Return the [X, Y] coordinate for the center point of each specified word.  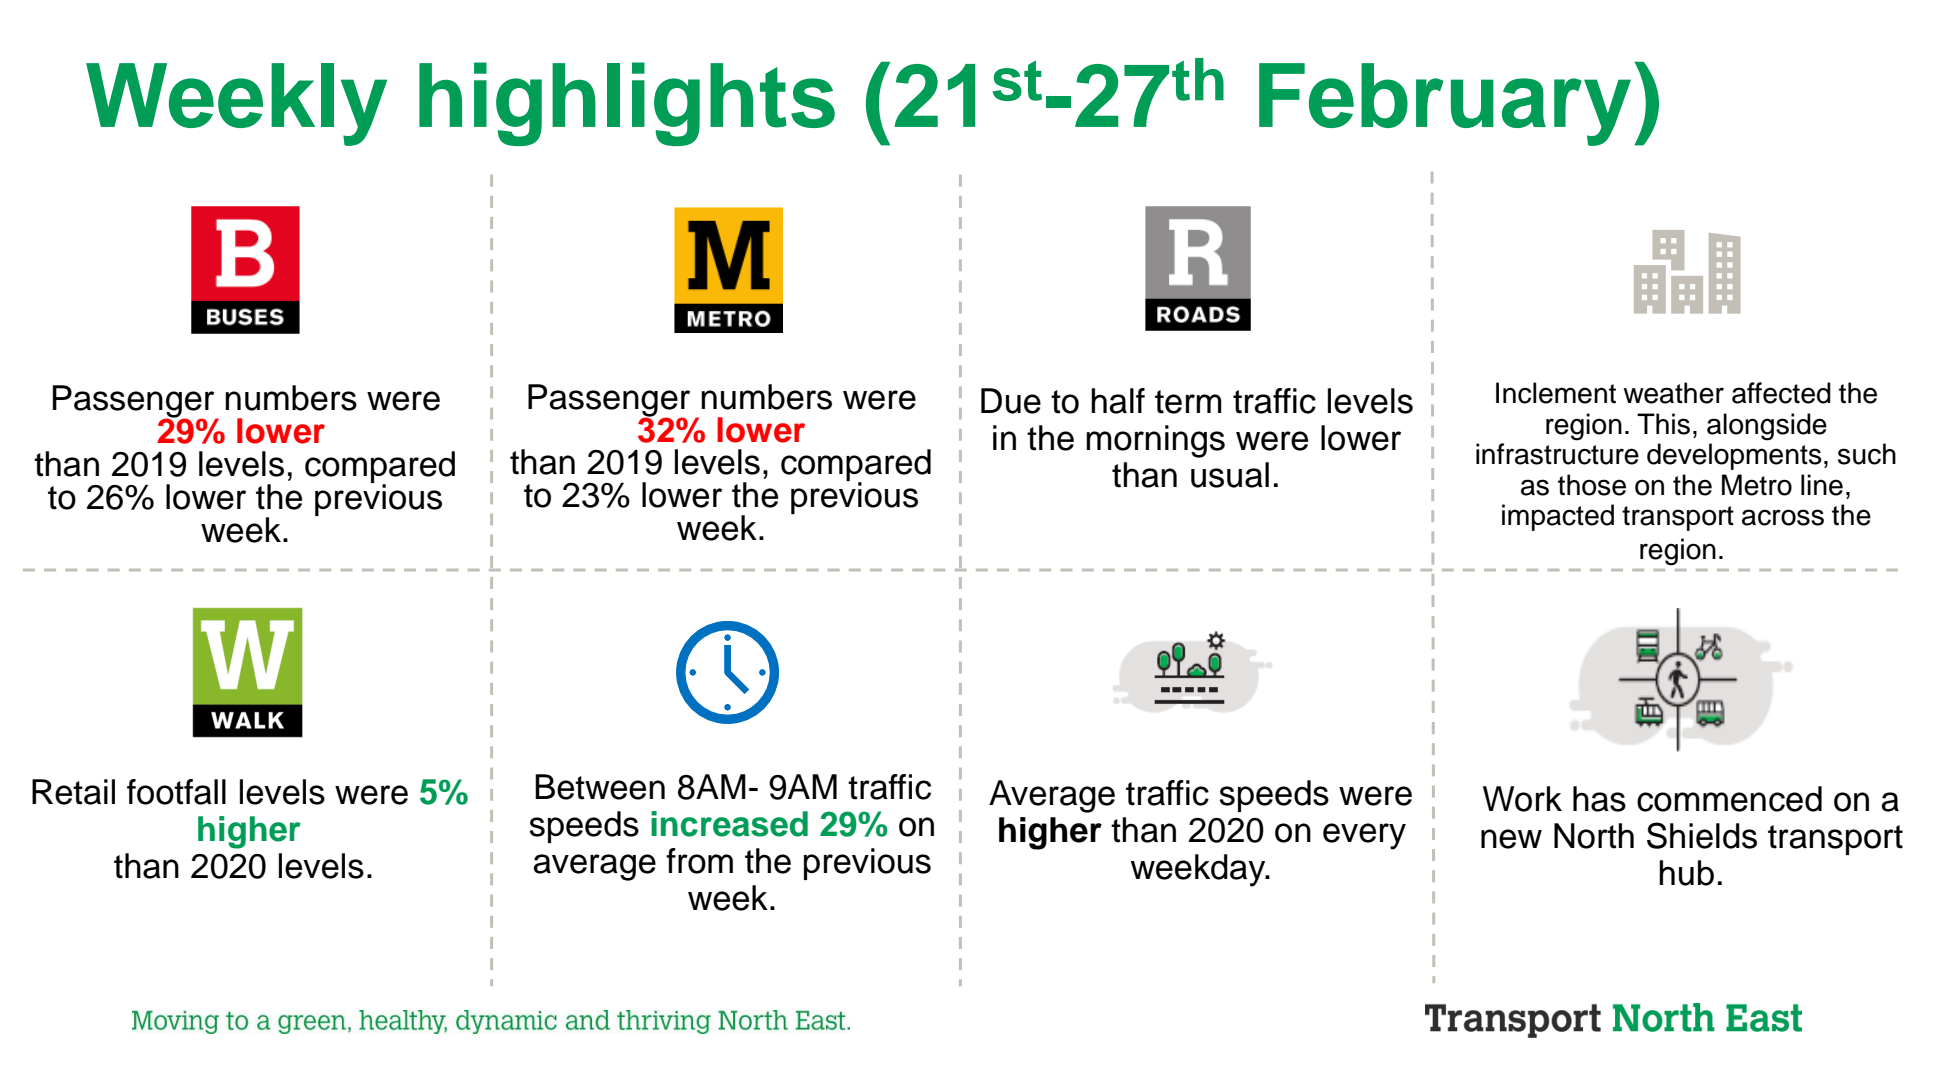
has [1599, 799]
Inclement [1556, 393]
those [1592, 485]
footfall [176, 792]
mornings [1155, 441]
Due [1011, 401]
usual [1230, 475]
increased [729, 824]
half [1118, 401]
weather [1673, 393]
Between [600, 787]
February [1445, 104]
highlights [627, 104]
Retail [73, 792]
